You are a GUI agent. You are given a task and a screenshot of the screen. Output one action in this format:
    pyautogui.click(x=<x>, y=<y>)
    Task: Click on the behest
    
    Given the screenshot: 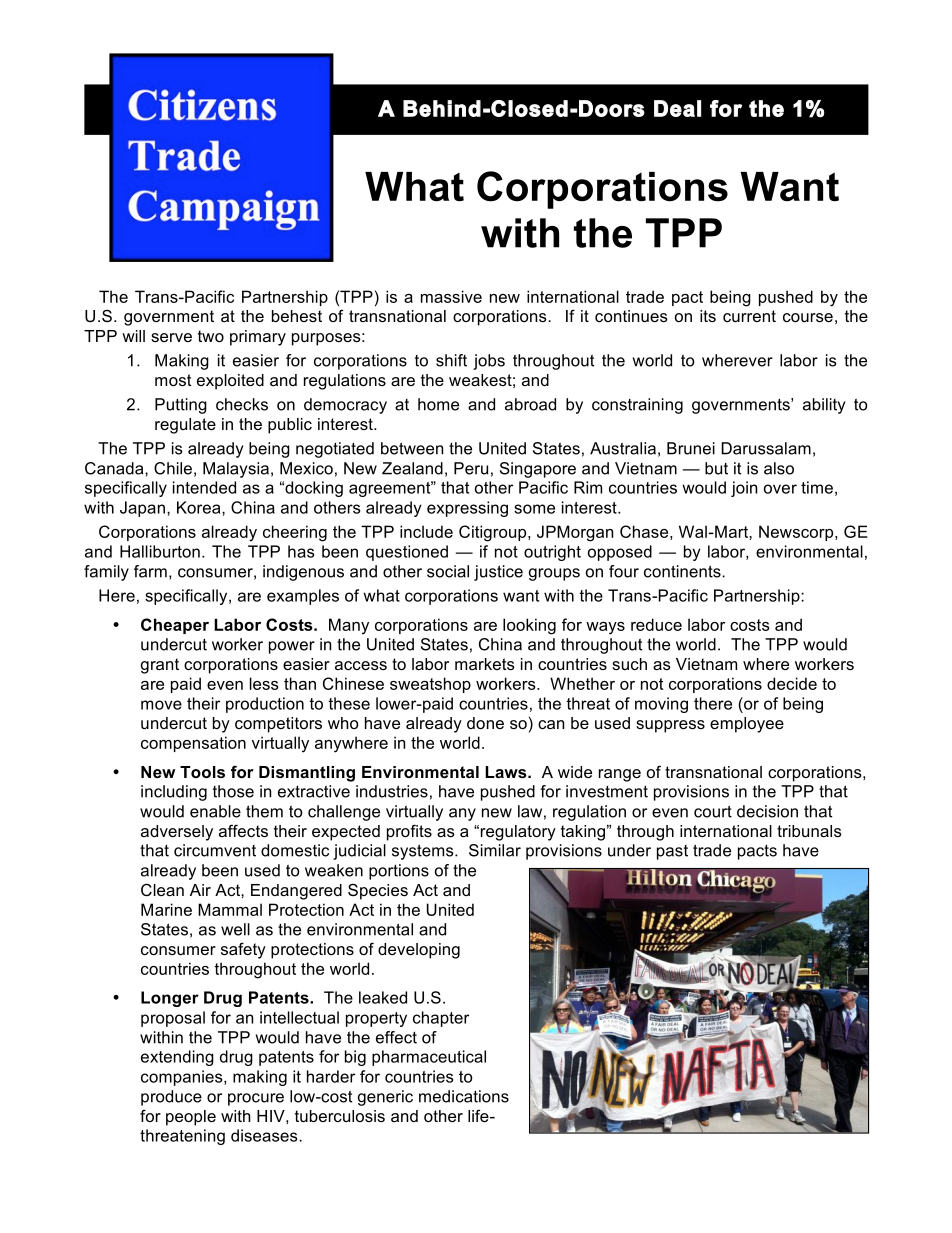 What is the action you would take?
    pyautogui.click(x=297, y=316)
